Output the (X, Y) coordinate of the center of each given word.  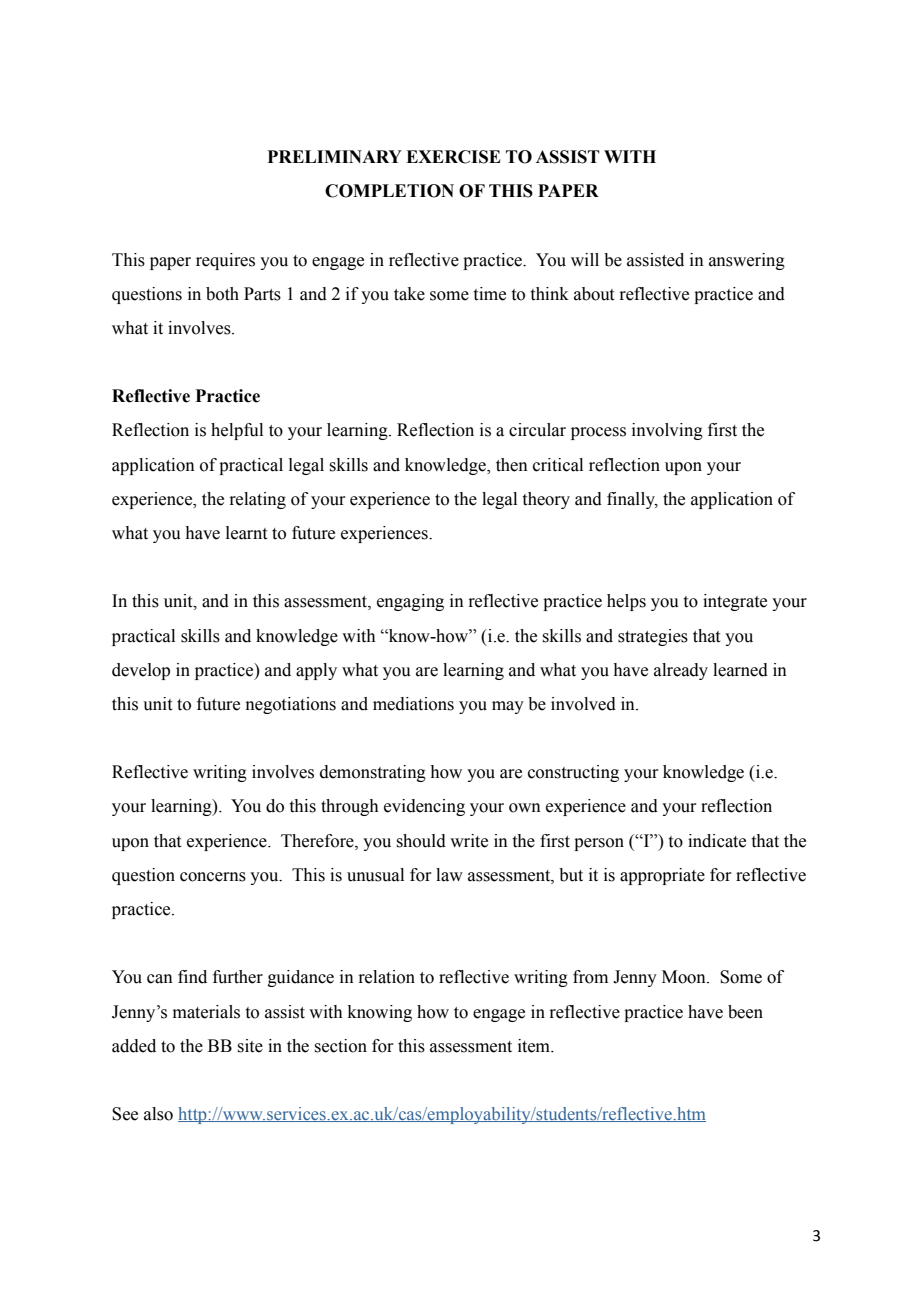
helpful (237, 431)
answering (747, 261)
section (340, 1046)
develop (141, 671)
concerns (213, 877)
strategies (653, 637)
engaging (410, 602)
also (158, 1114)
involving (667, 431)
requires (225, 261)
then (512, 465)
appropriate (662, 876)
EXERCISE (453, 157)
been (745, 1012)
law (449, 875)
